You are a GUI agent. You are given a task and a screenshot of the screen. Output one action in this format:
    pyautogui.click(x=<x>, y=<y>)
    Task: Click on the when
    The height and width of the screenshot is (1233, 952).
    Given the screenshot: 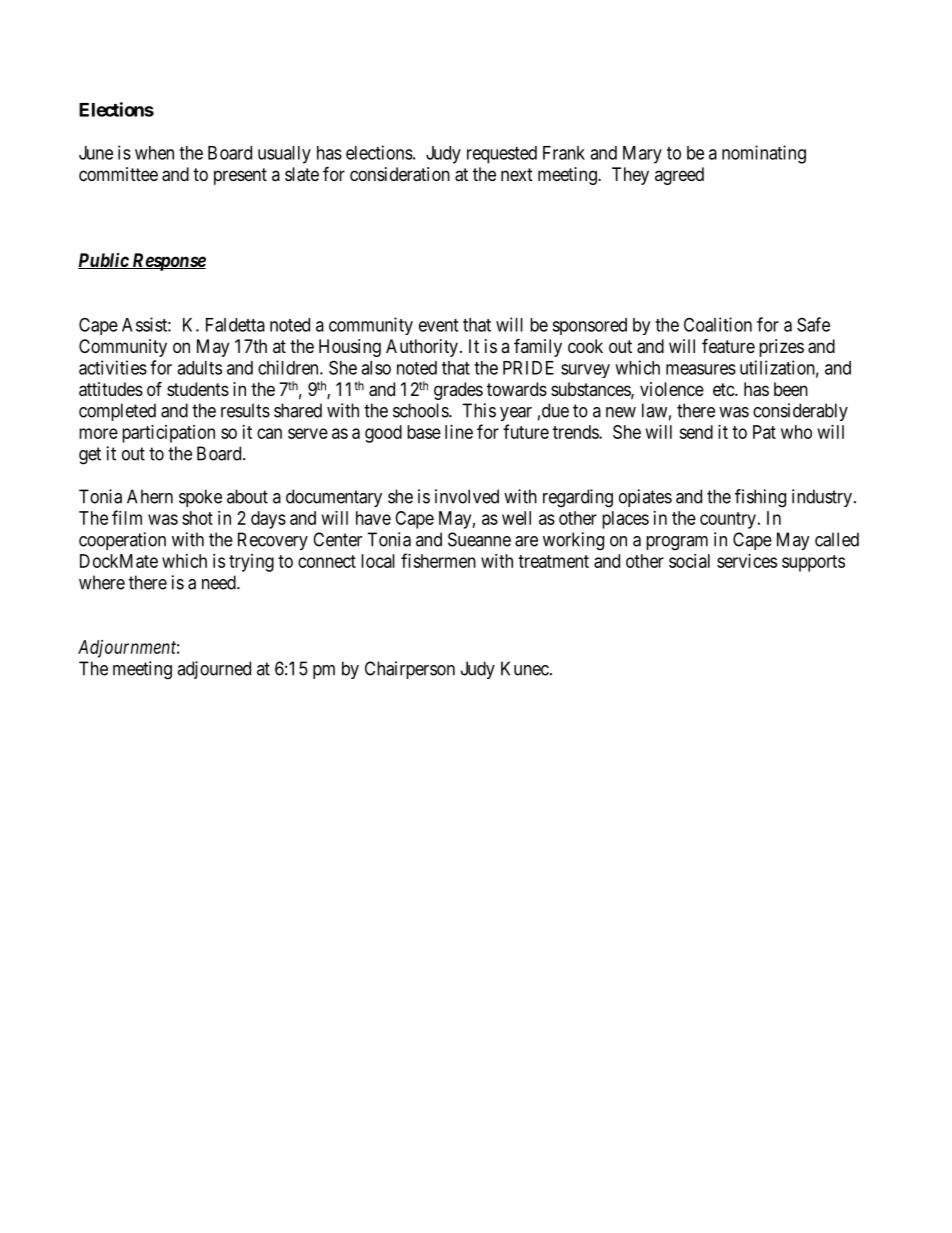 What is the action you would take?
    pyautogui.click(x=154, y=153)
